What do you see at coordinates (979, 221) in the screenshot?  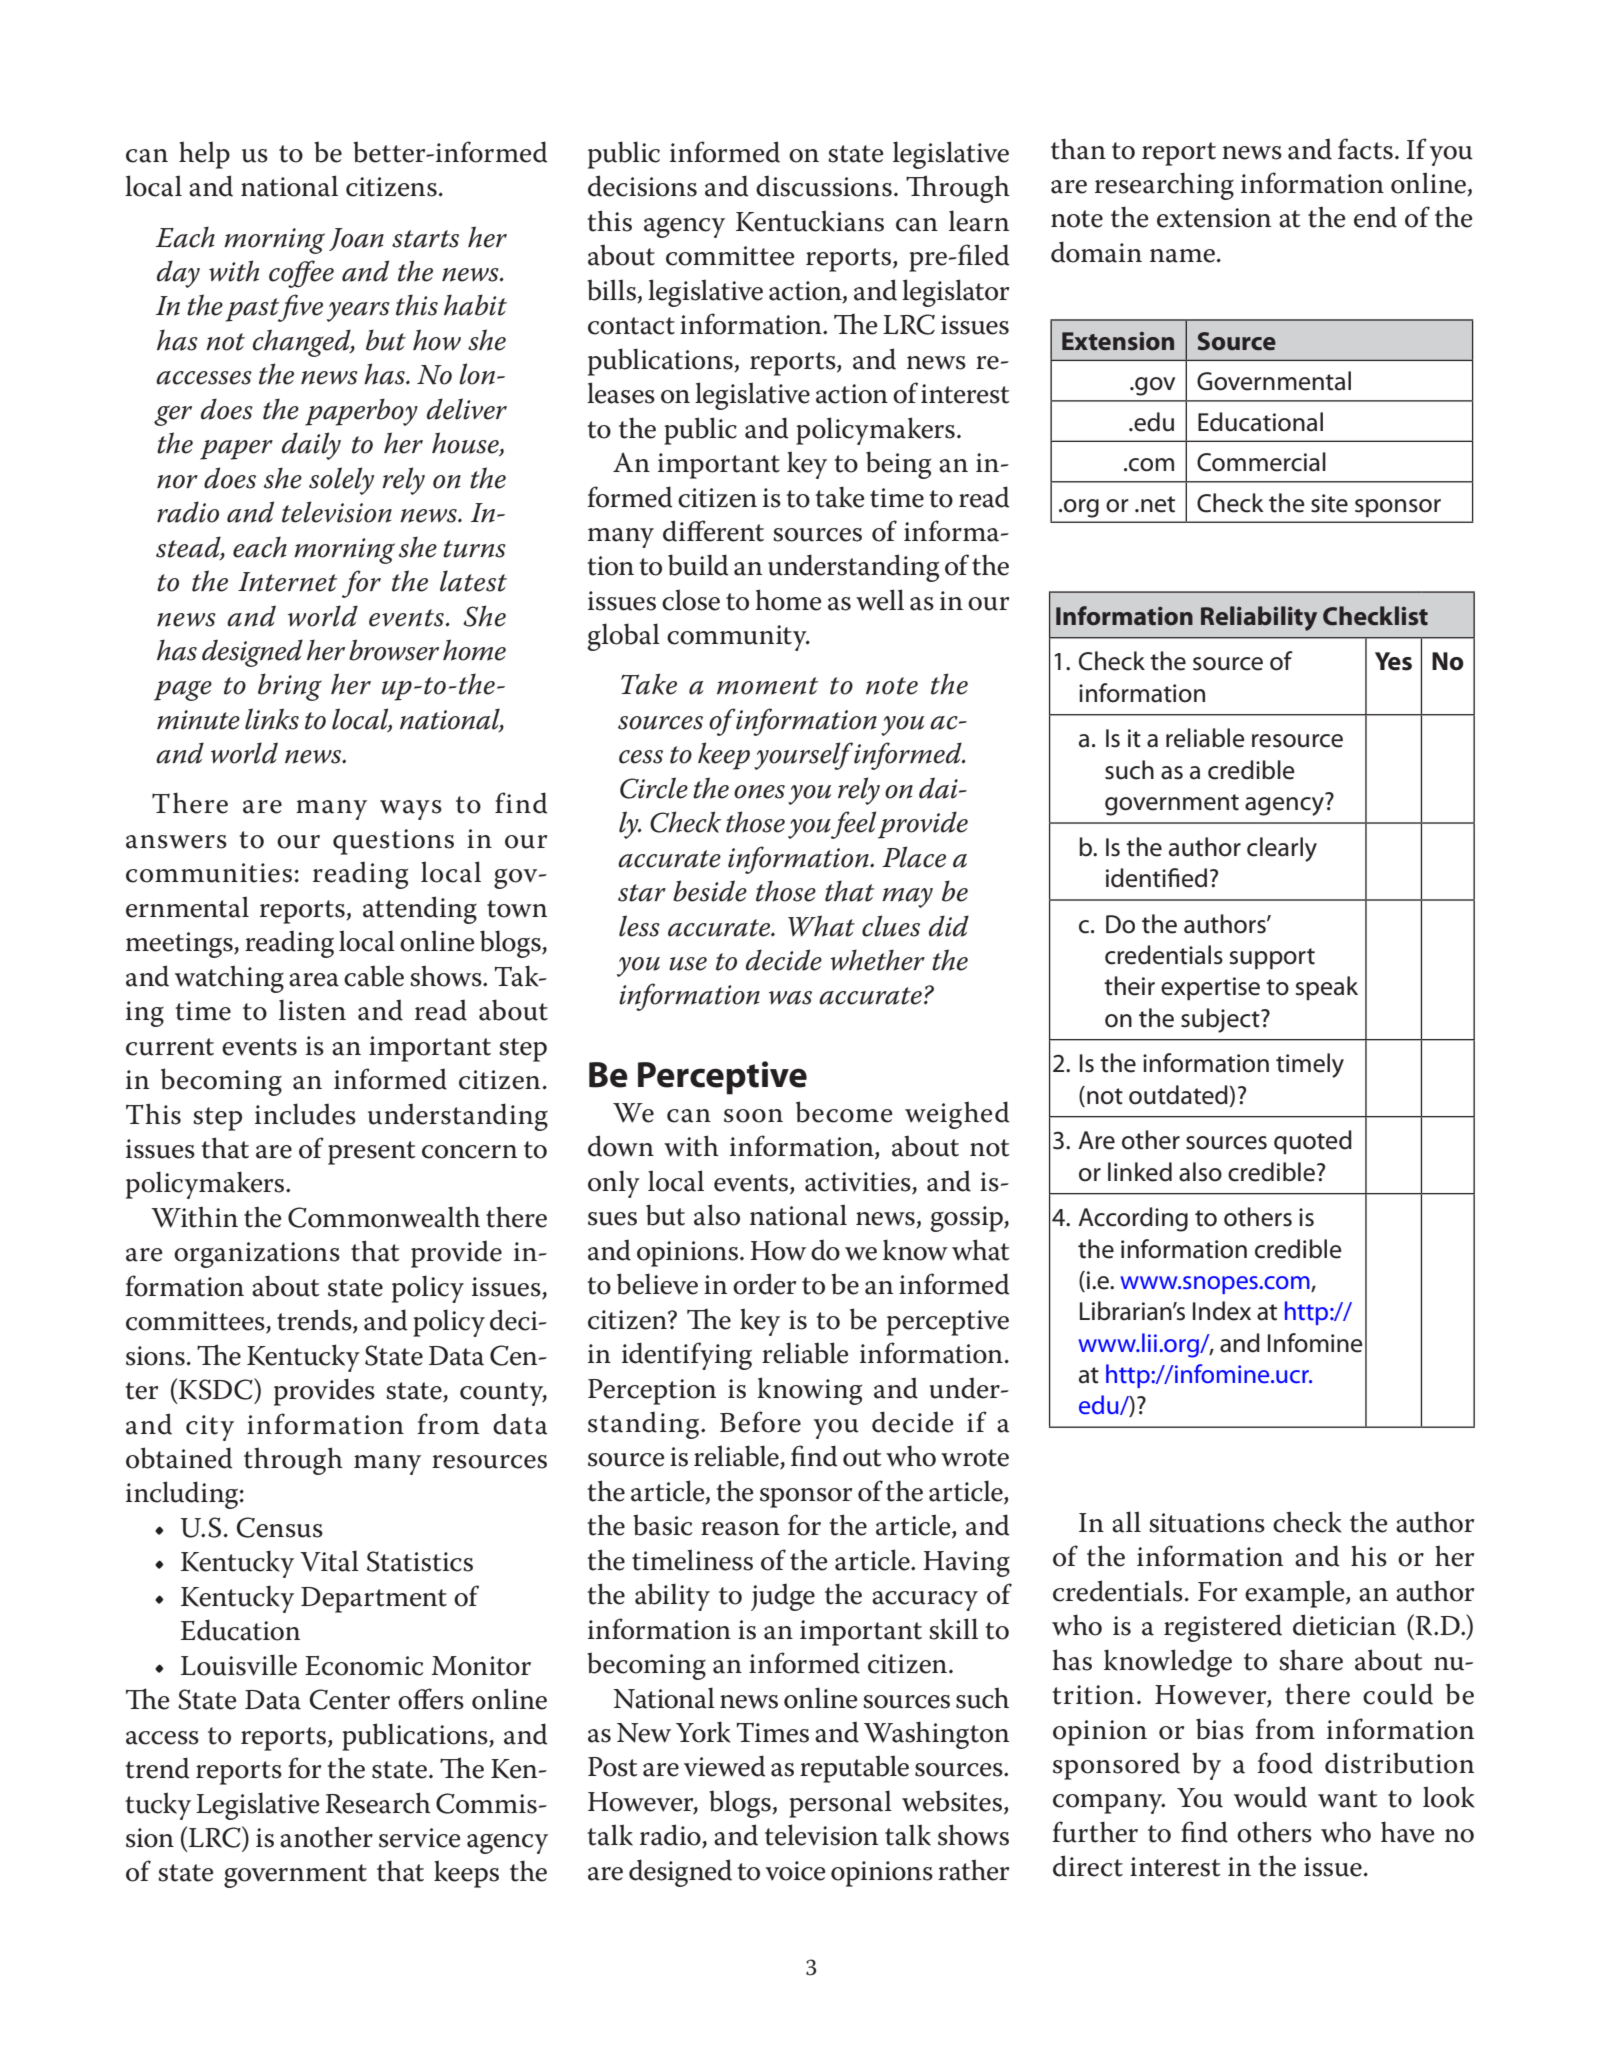 I see `learn` at bounding box center [979, 221].
